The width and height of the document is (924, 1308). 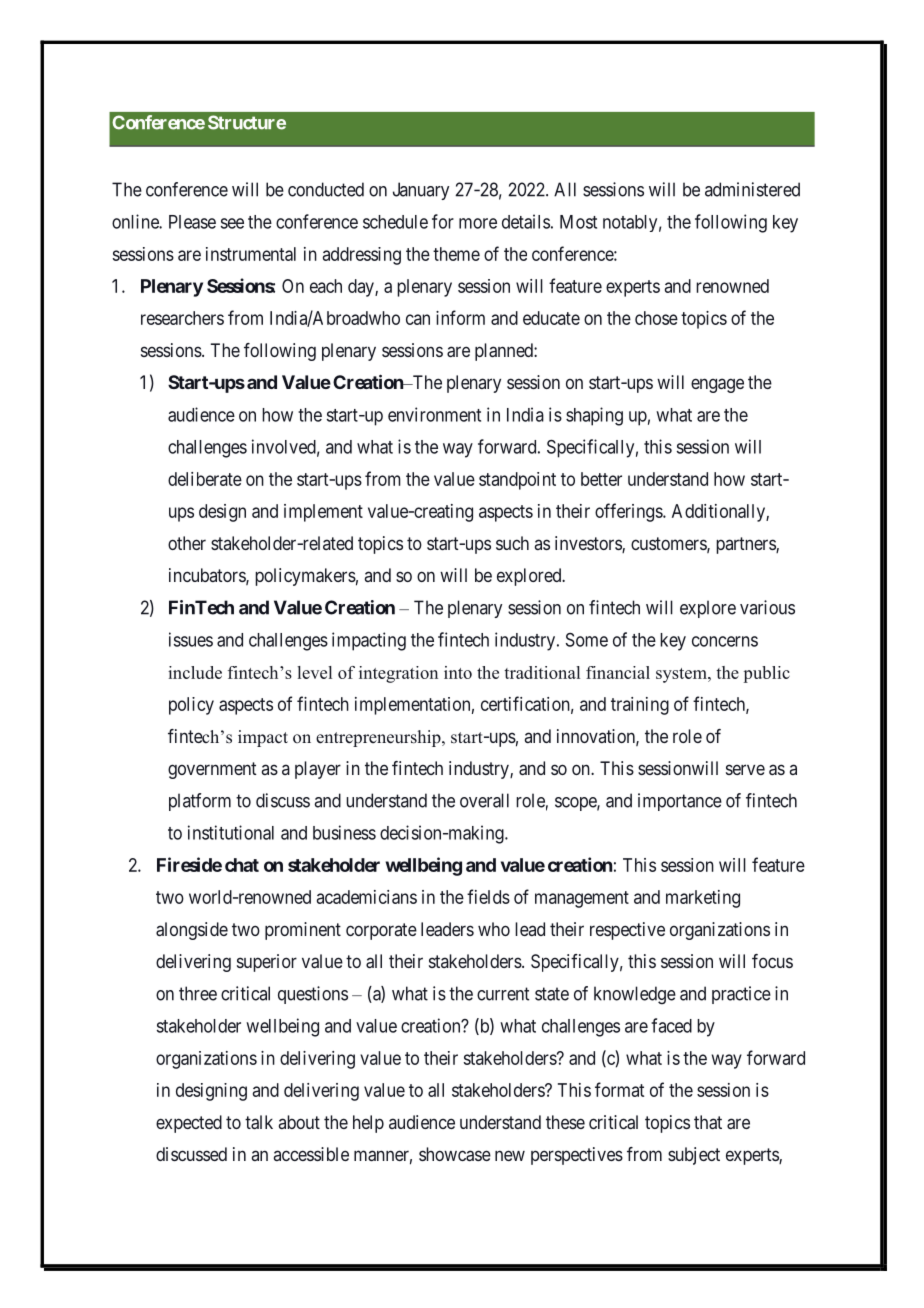 What do you see at coordinates (752, 189) in the document?
I see `administered` at bounding box center [752, 189].
